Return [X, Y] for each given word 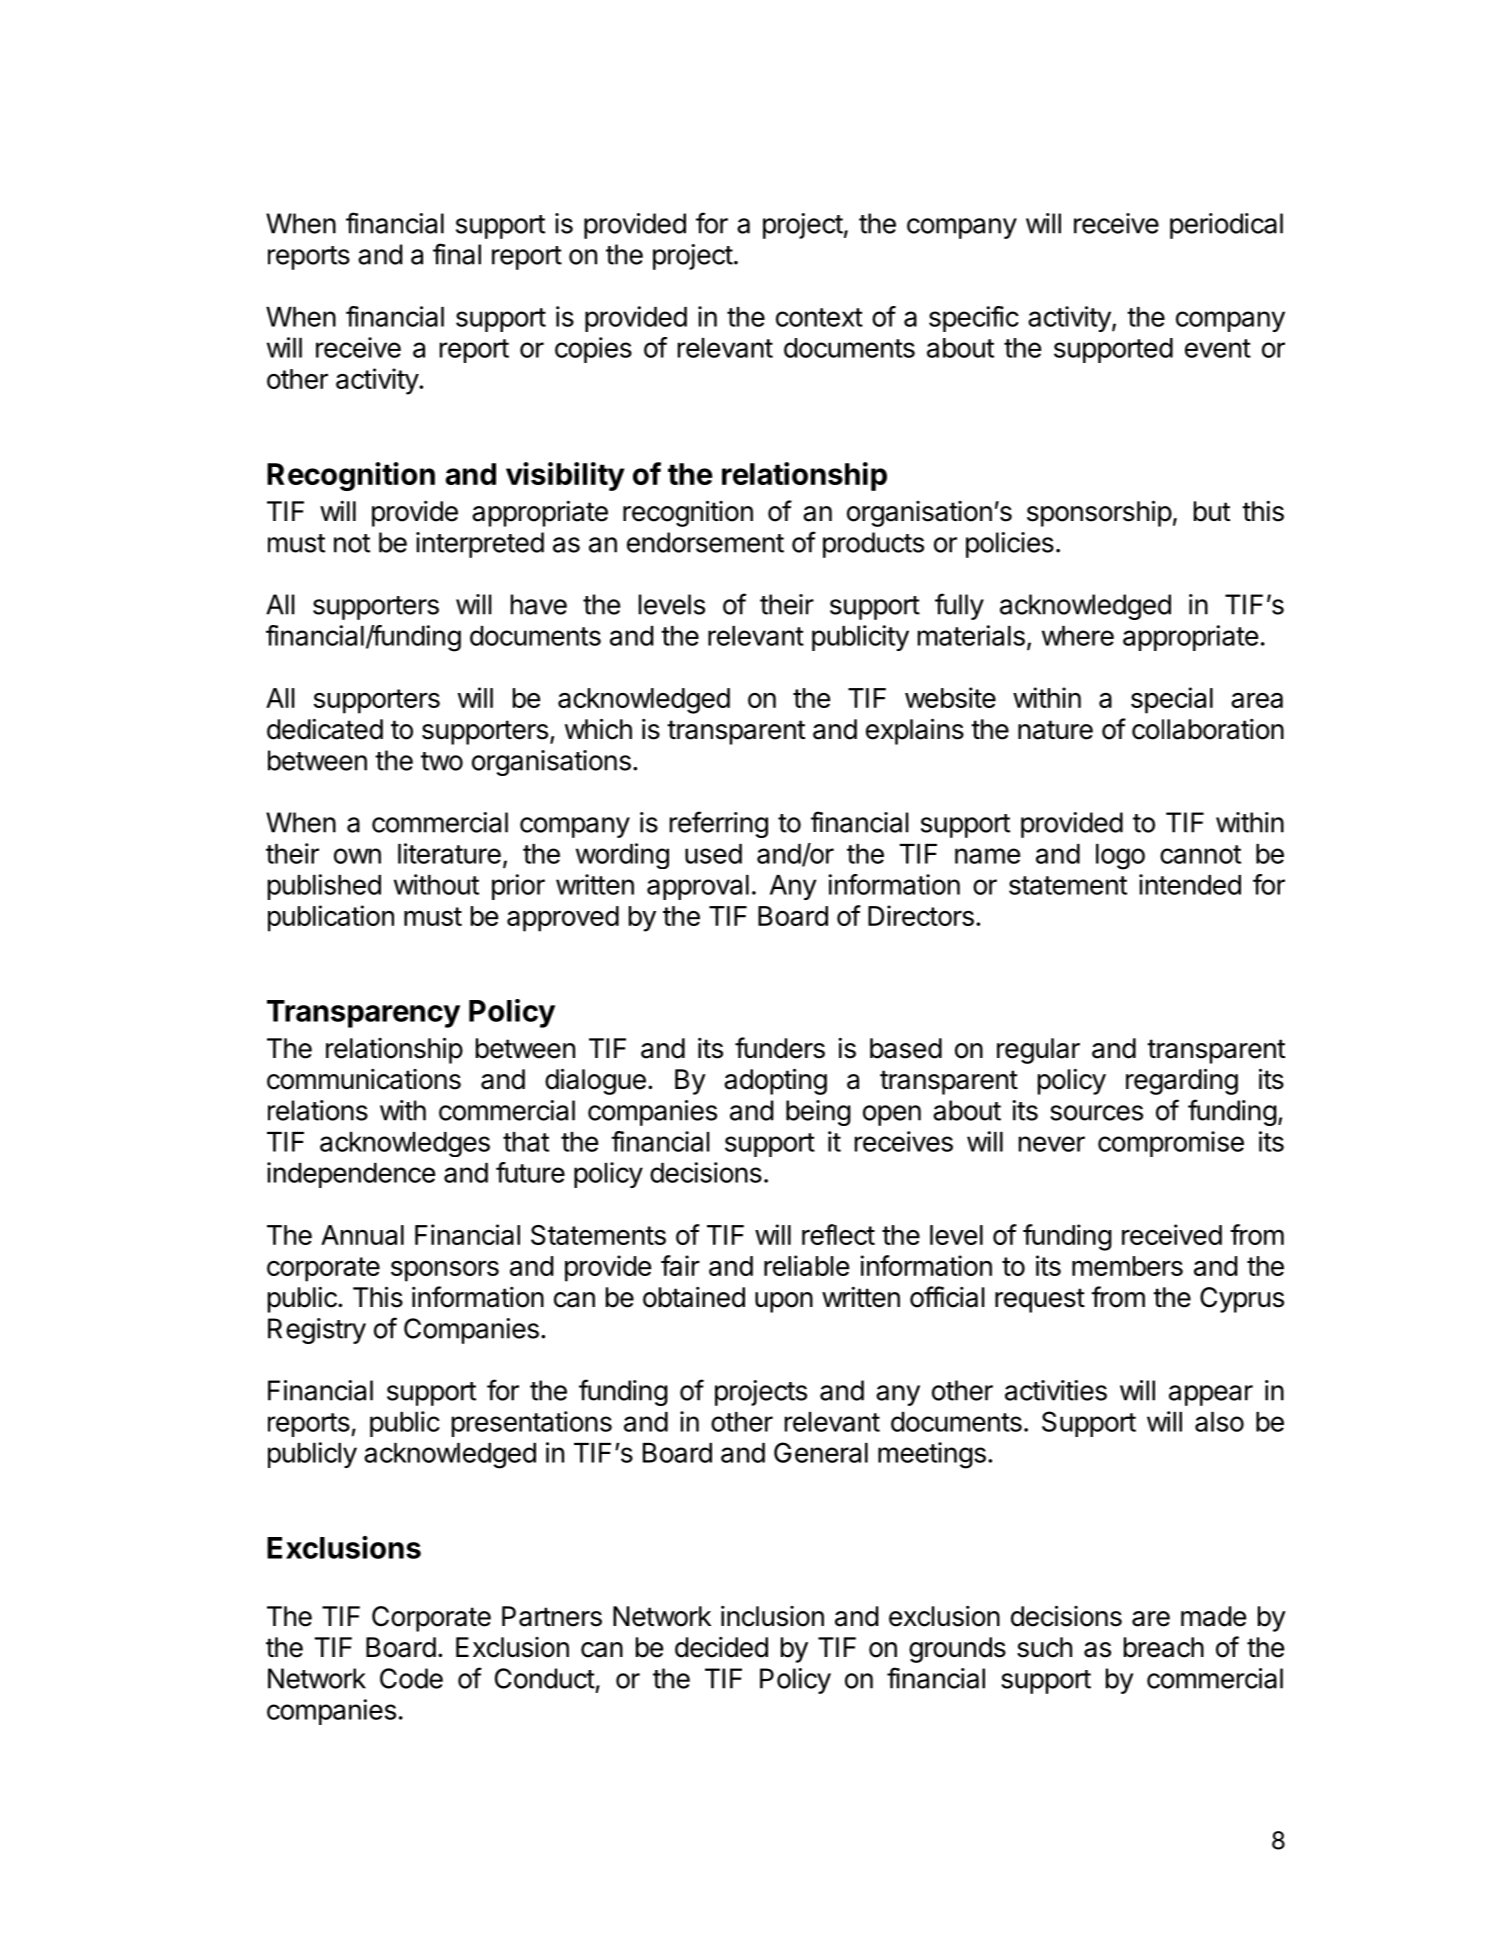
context [819, 317]
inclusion [772, 1616]
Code [411, 1678]
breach [1164, 1647]
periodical [1226, 226]
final [457, 254]
